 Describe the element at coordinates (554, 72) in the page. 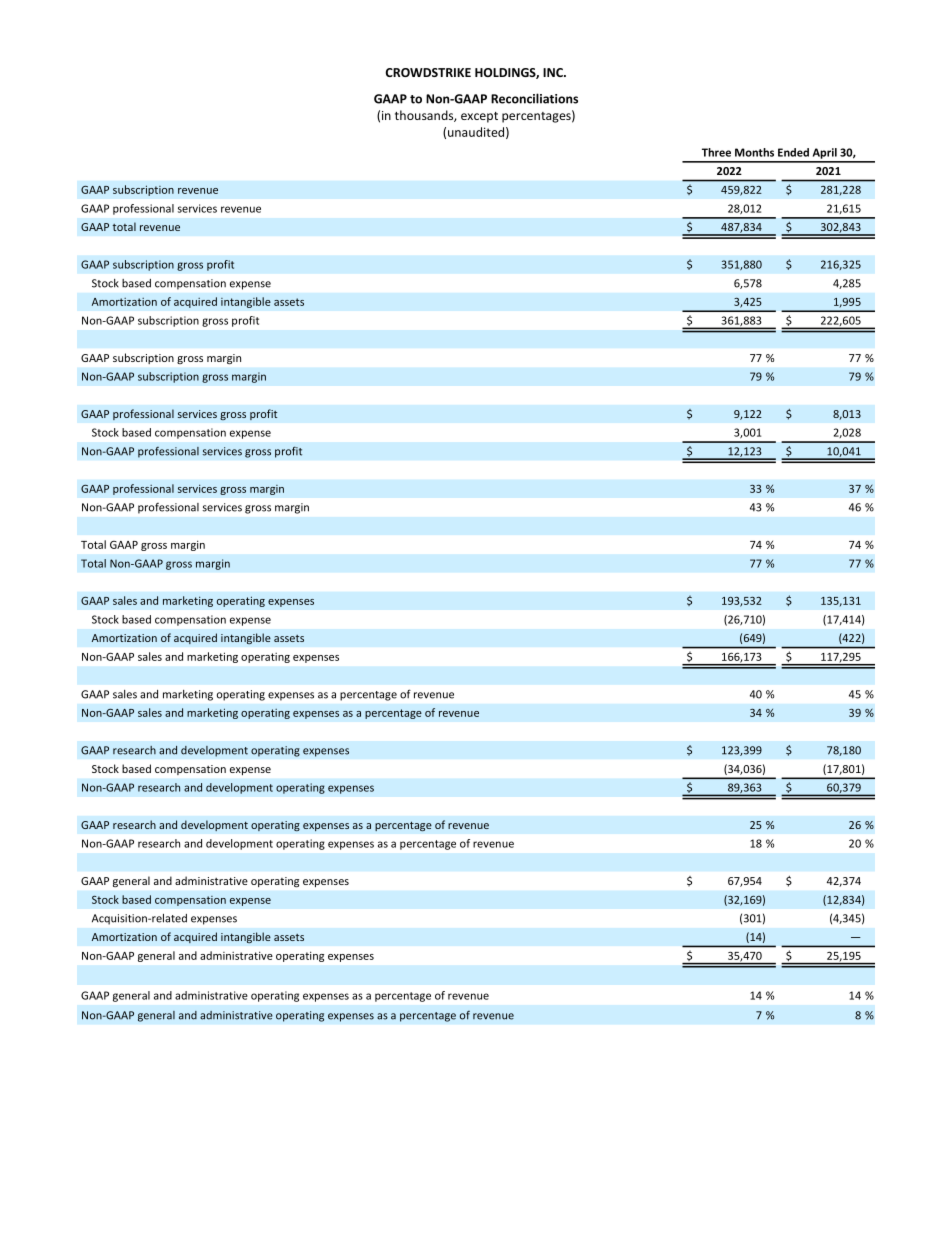

I see `INC` at that location.
